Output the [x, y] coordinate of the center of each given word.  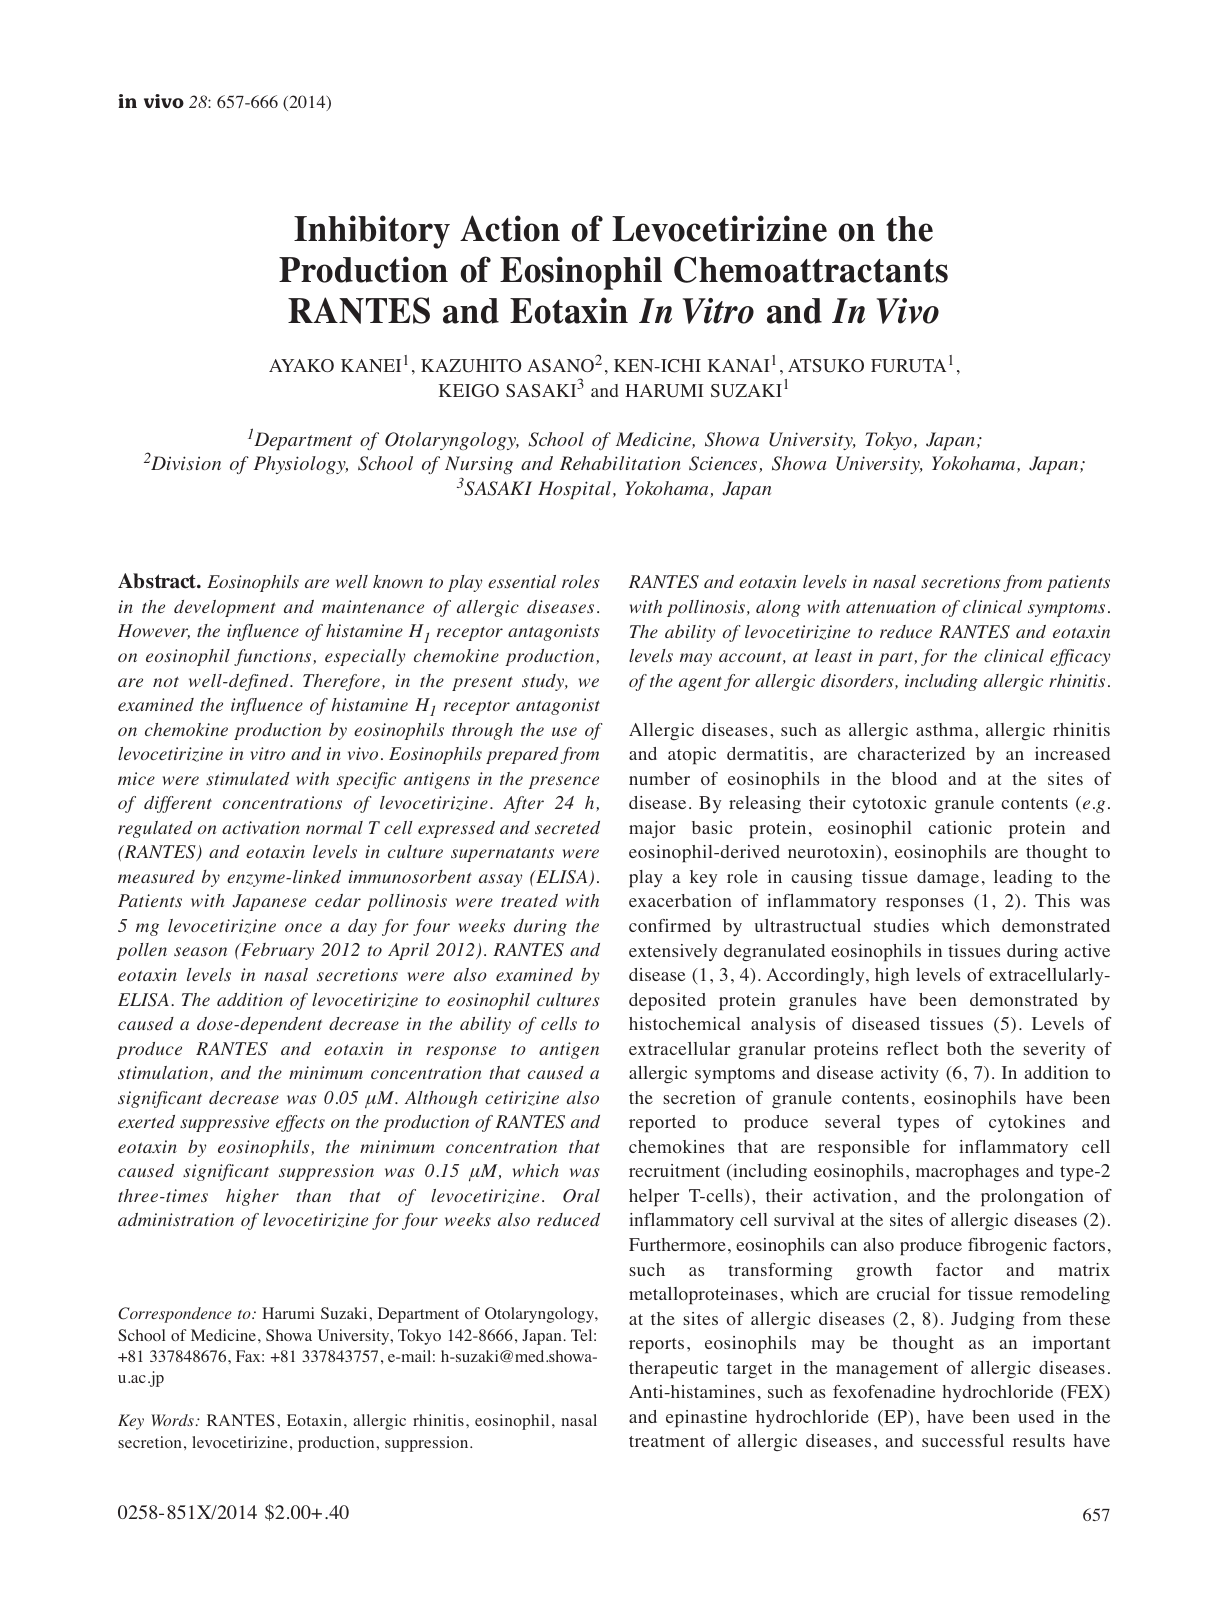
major [652, 829]
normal [334, 827]
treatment [667, 1441]
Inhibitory [372, 232]
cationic [960, 828]
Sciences [724, 464]
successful [963, 1440]
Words [172, 1420]
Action [510, 228]
